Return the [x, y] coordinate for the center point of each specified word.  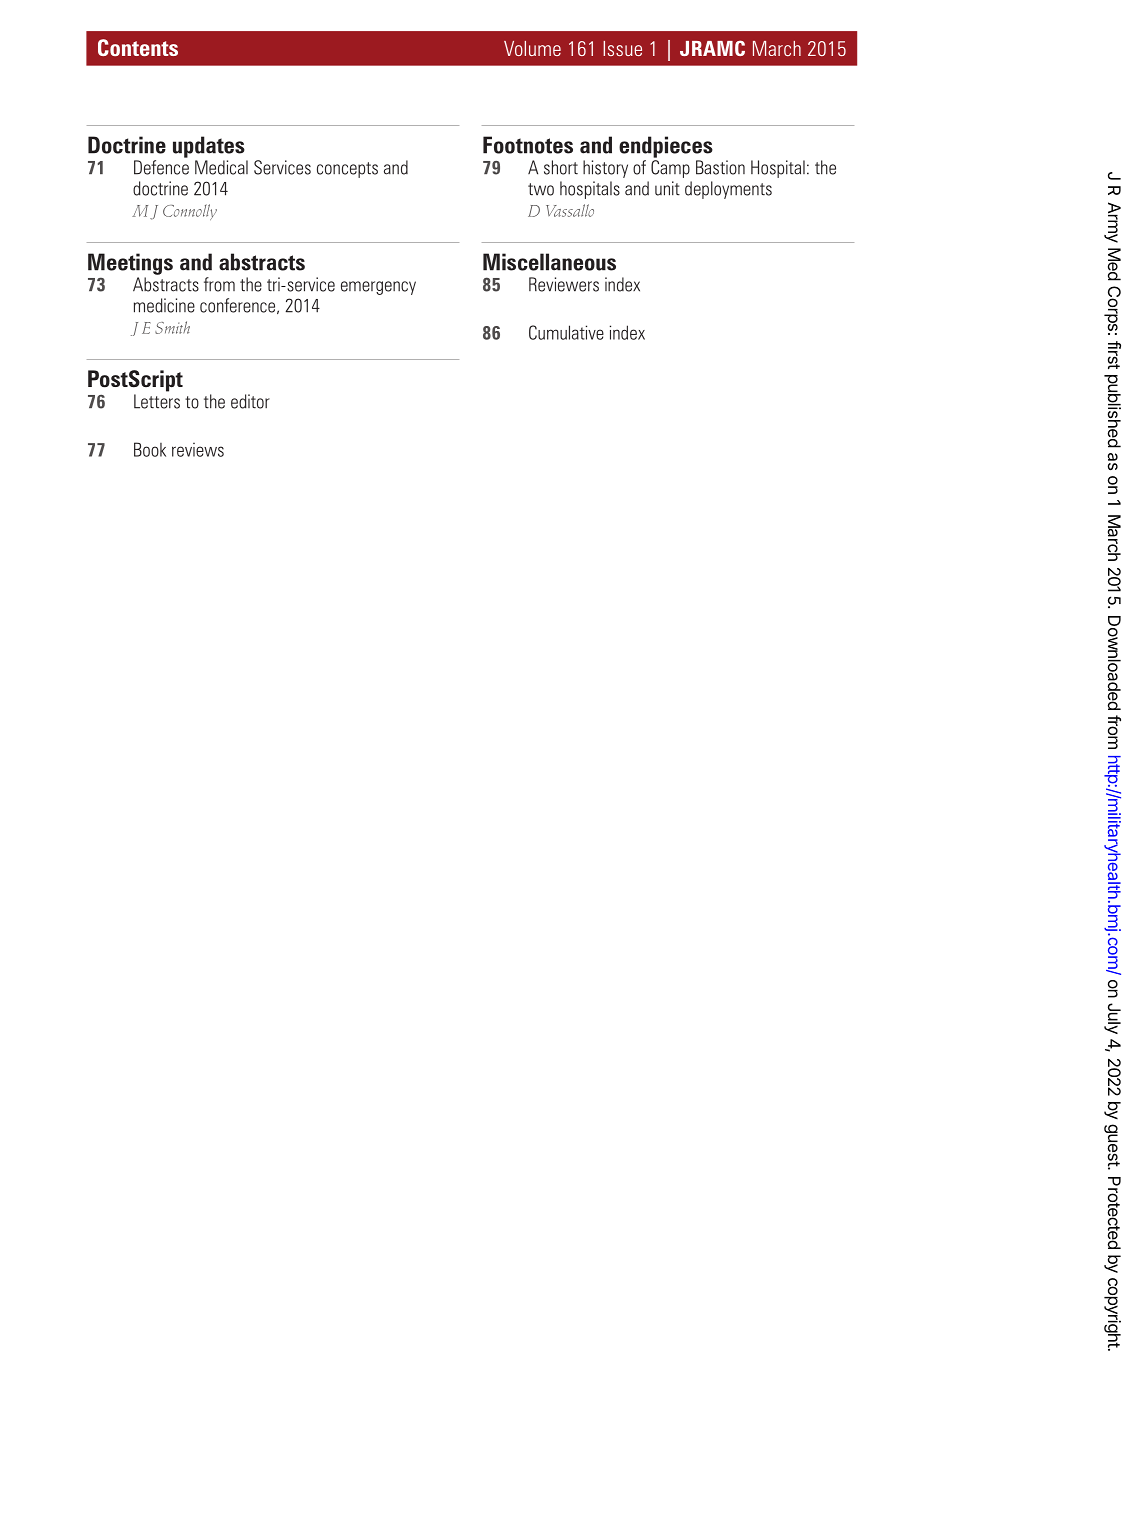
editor [250, 401]
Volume [532, 48]
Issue [622, 48]
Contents [138, 47]
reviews [198, 450]
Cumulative [566, 332]
